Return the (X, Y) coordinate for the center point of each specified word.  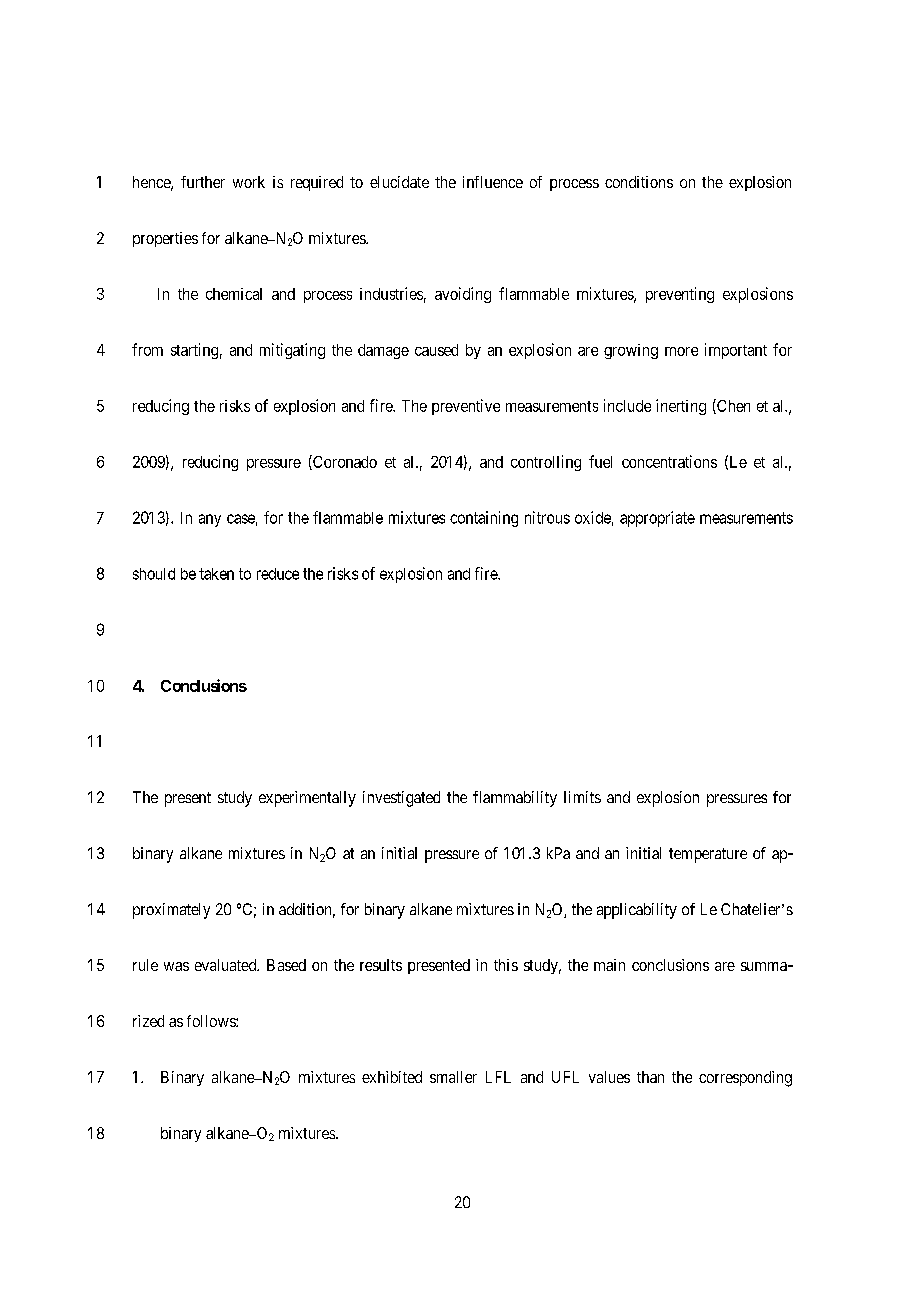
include (627, 405)
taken (216, 574)
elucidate (399, 182)
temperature (708, 855)
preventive (466, 407)
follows (212, 1021)
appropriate (657, 519)
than (650, 1077)
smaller (453, 1077)
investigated (401, 799)
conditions (639, 182)
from (147, 349)
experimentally (307, 799)
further (203, 182)
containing (484, 519)
